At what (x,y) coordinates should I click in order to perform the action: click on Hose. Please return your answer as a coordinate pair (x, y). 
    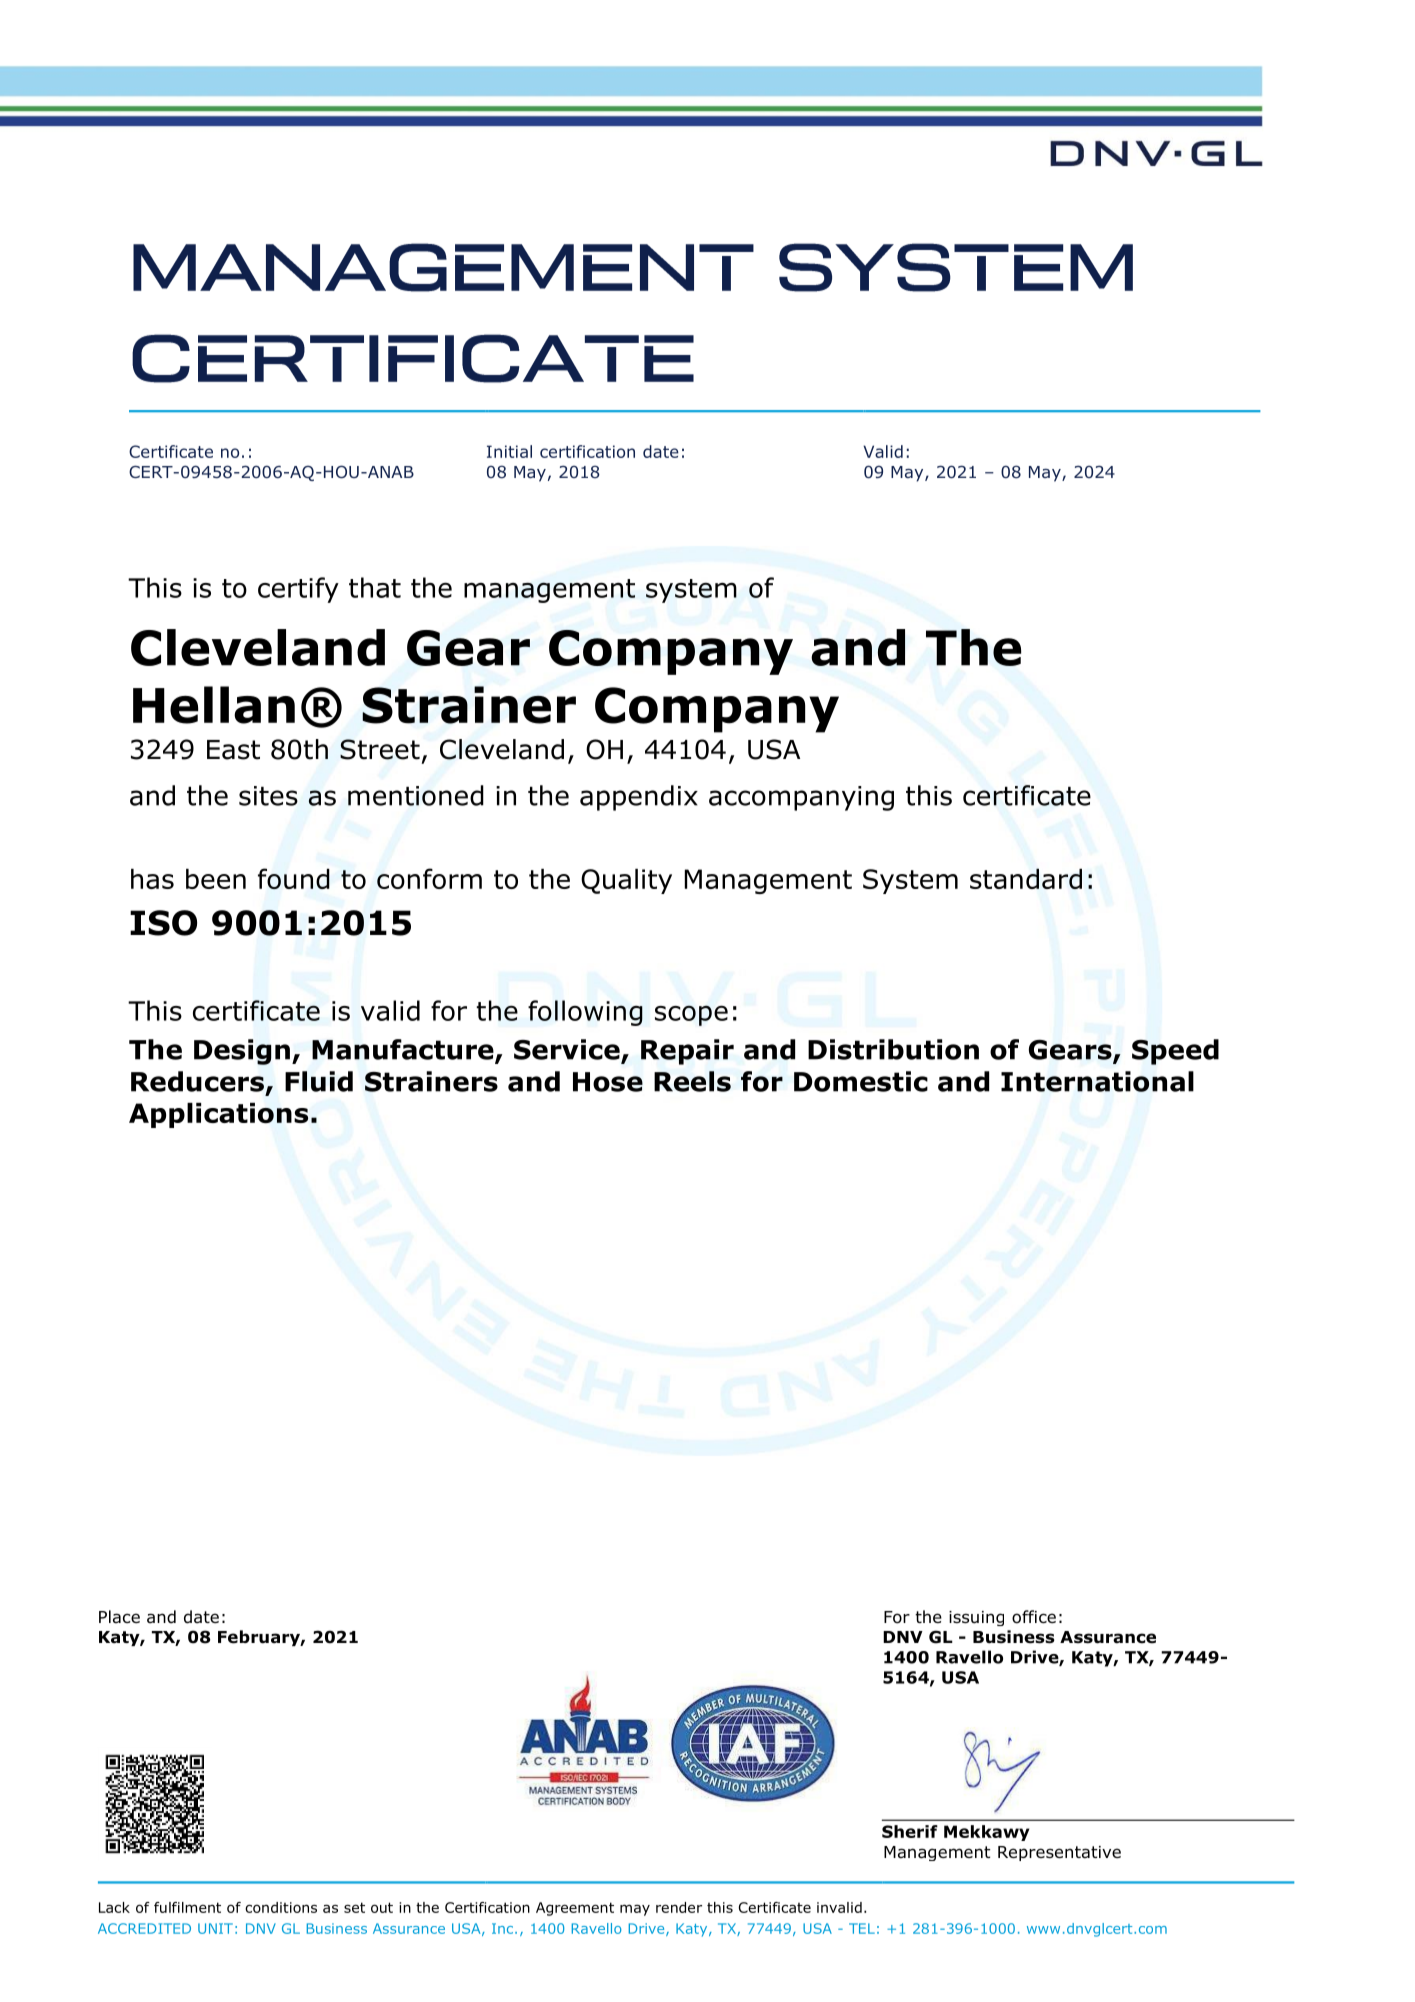
    Looking at the image, I should click on (608, 1082).
